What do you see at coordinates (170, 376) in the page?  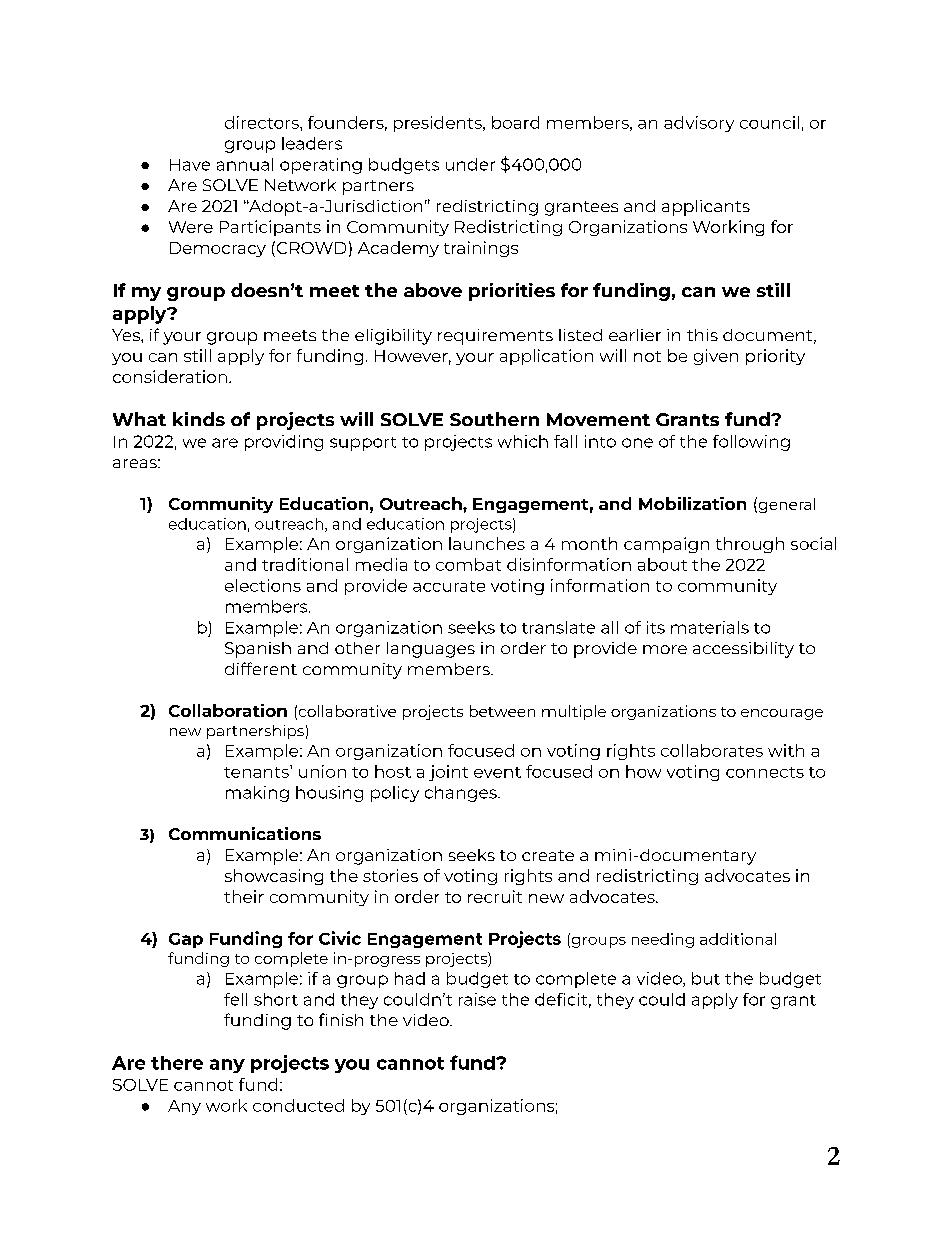 I see `consideration` at bounding box center [170, 376].
